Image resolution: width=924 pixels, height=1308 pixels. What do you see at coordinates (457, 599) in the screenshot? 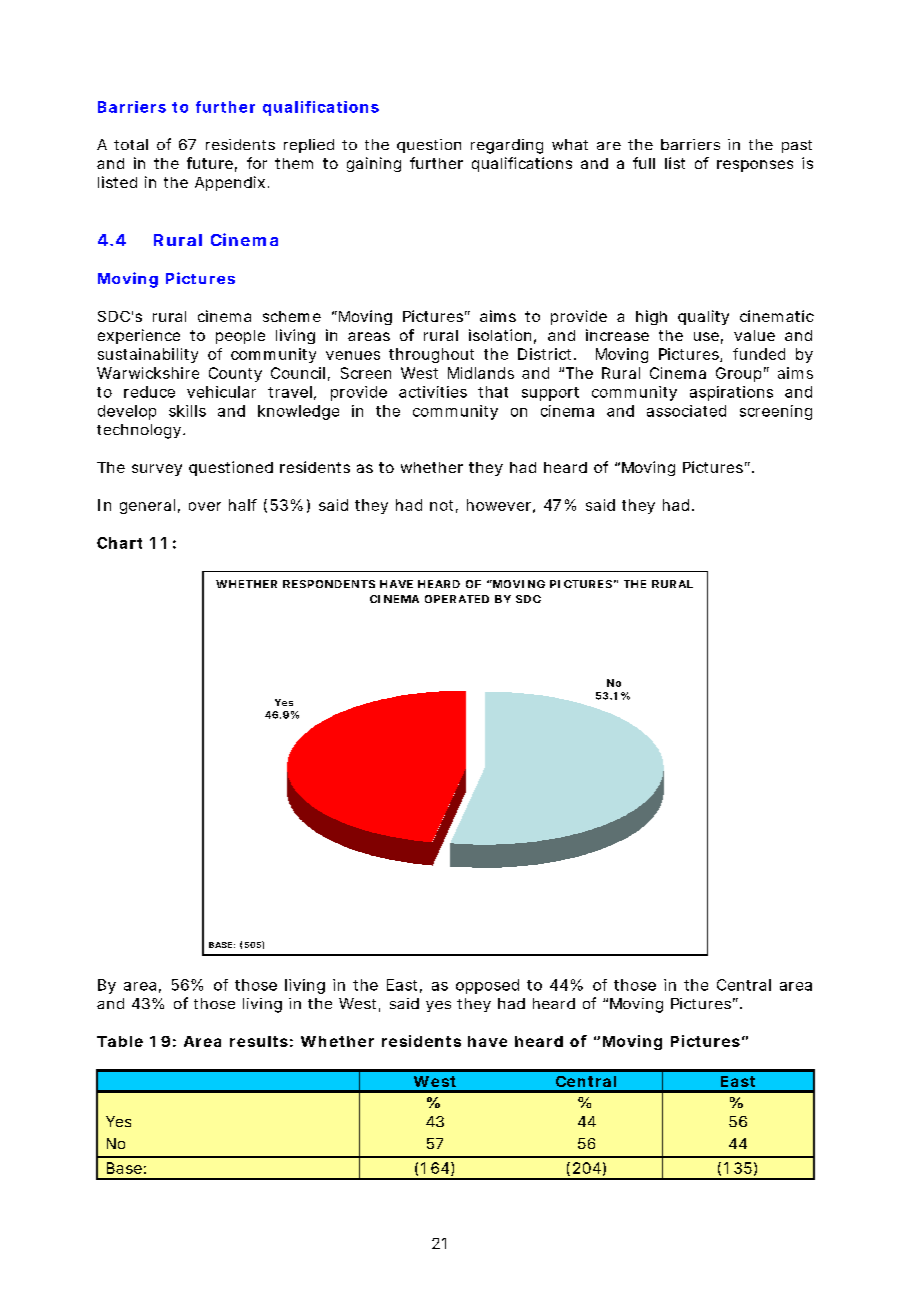
I see `OPERATED` at bounding box center [457, 599].
